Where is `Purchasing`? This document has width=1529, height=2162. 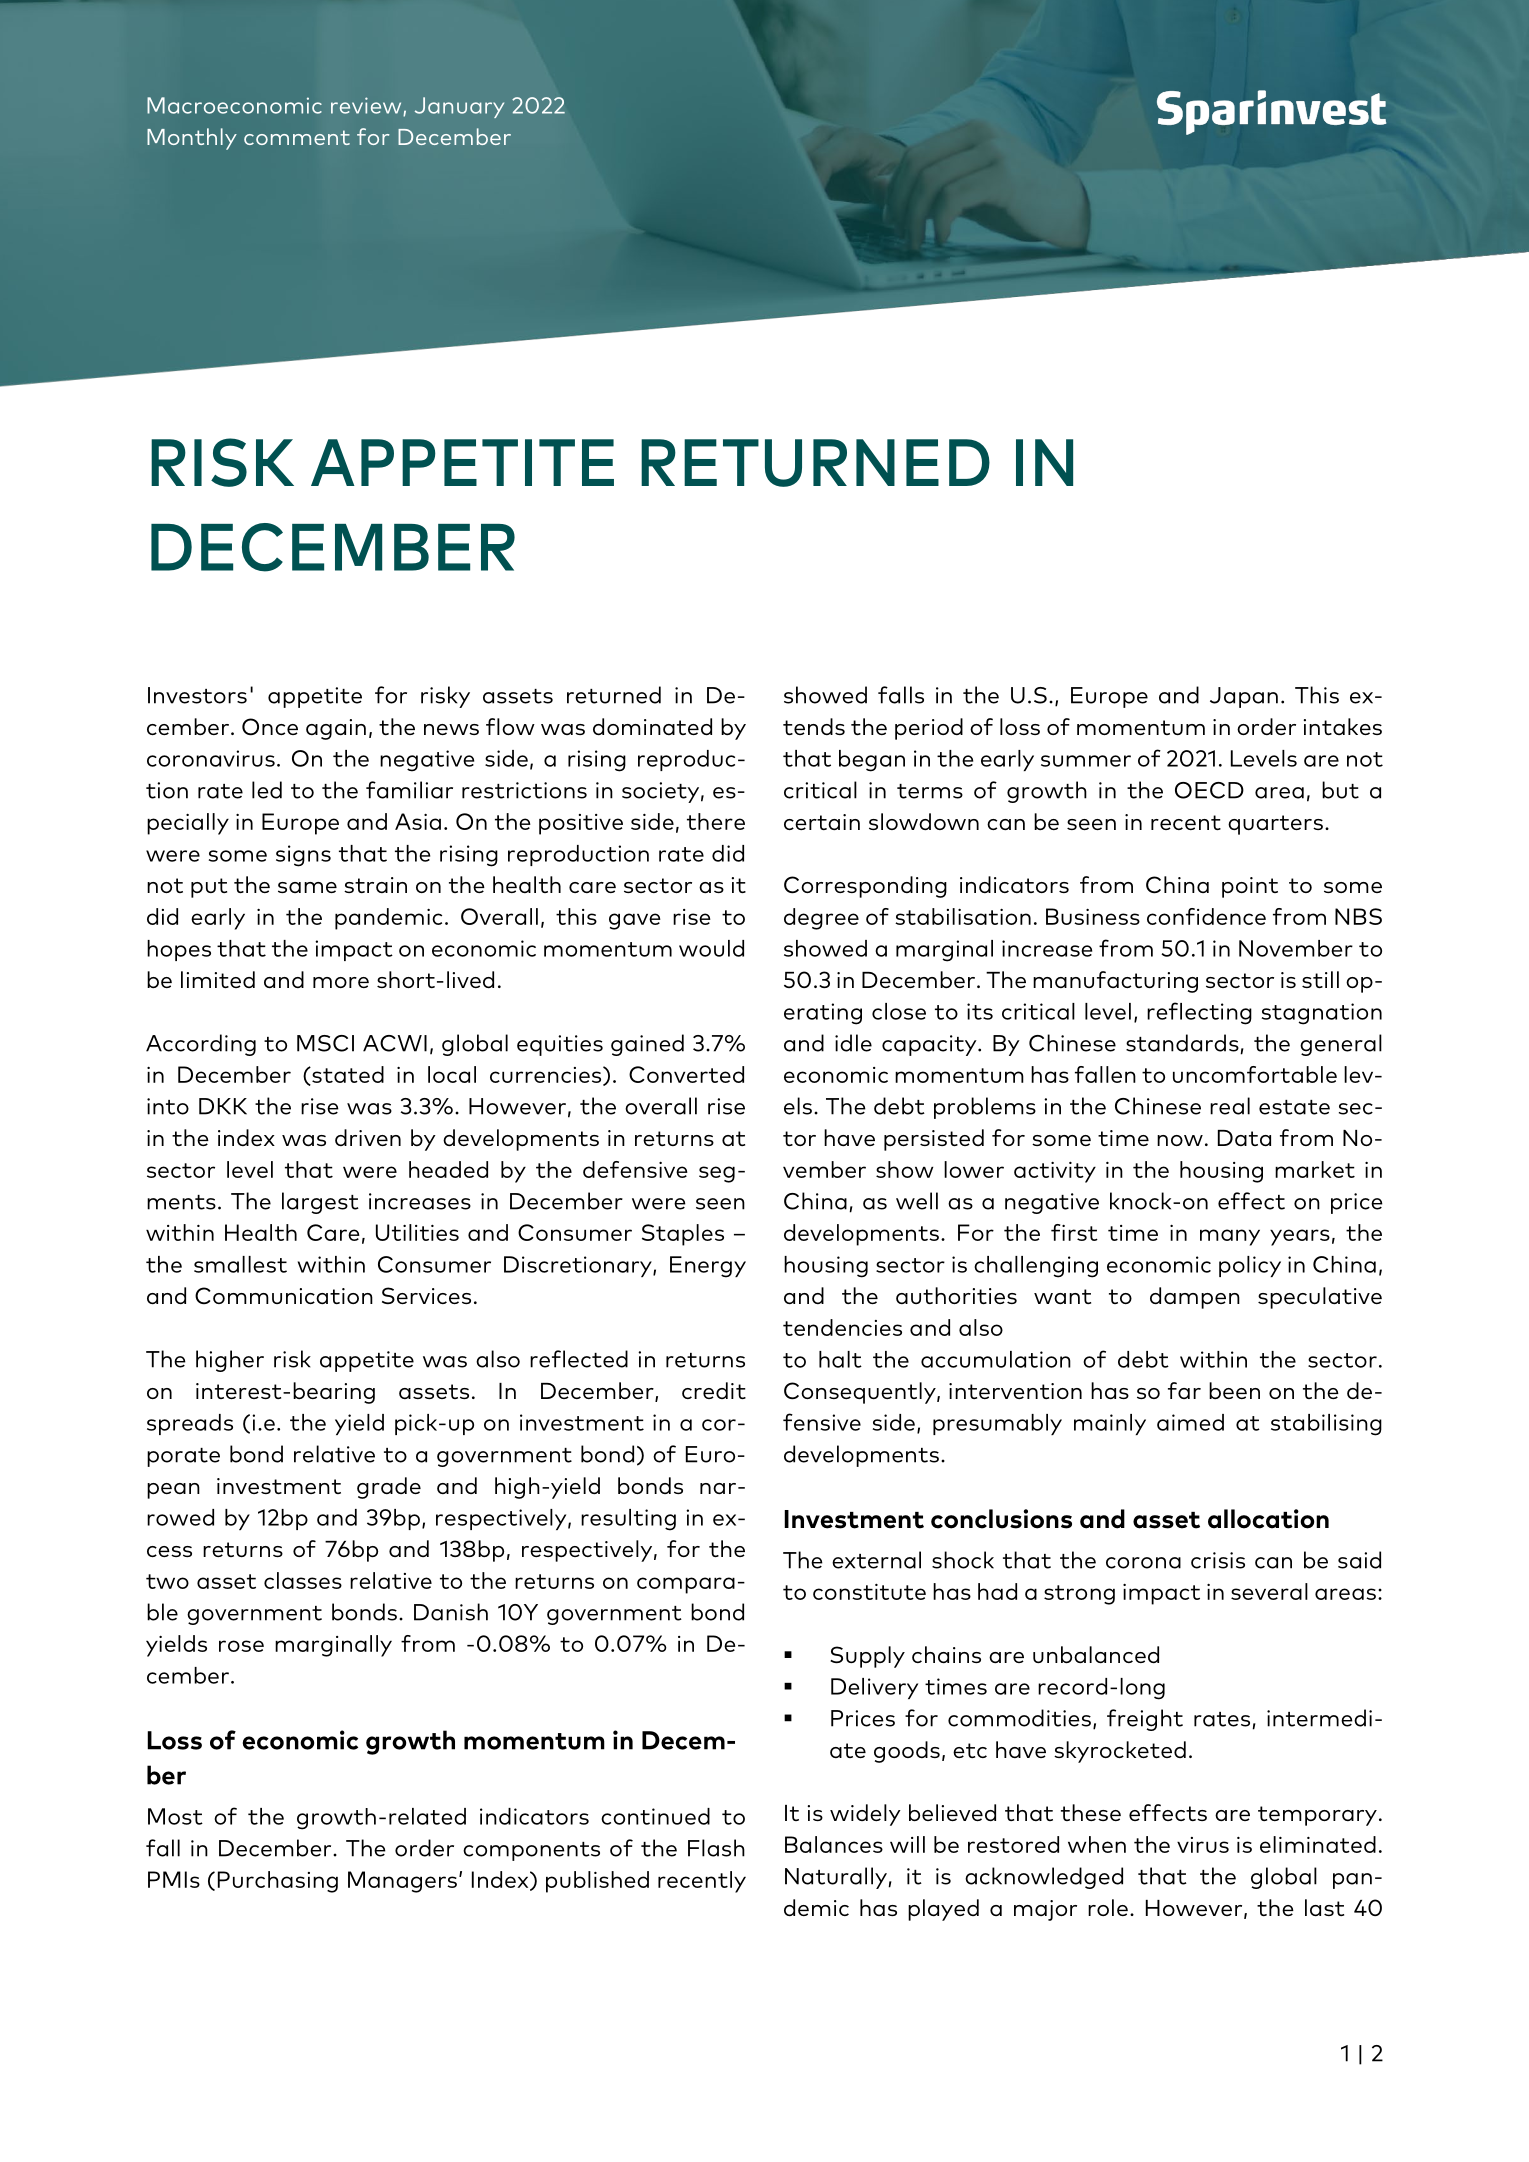 Purchasing is located at coordinates (278, 1882).
